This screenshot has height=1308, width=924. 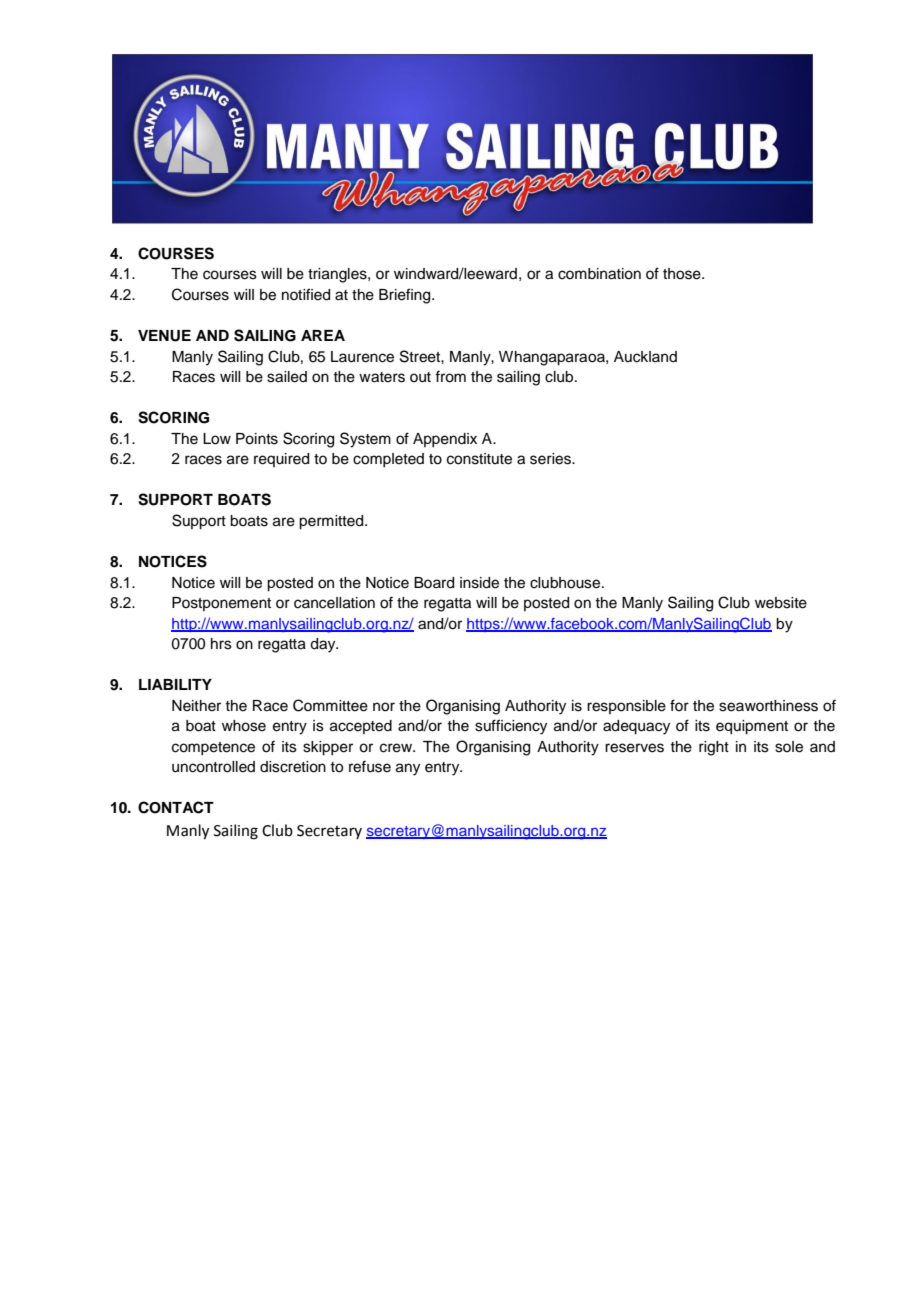 I want to click on permitted, so click(x=332, y=522).
